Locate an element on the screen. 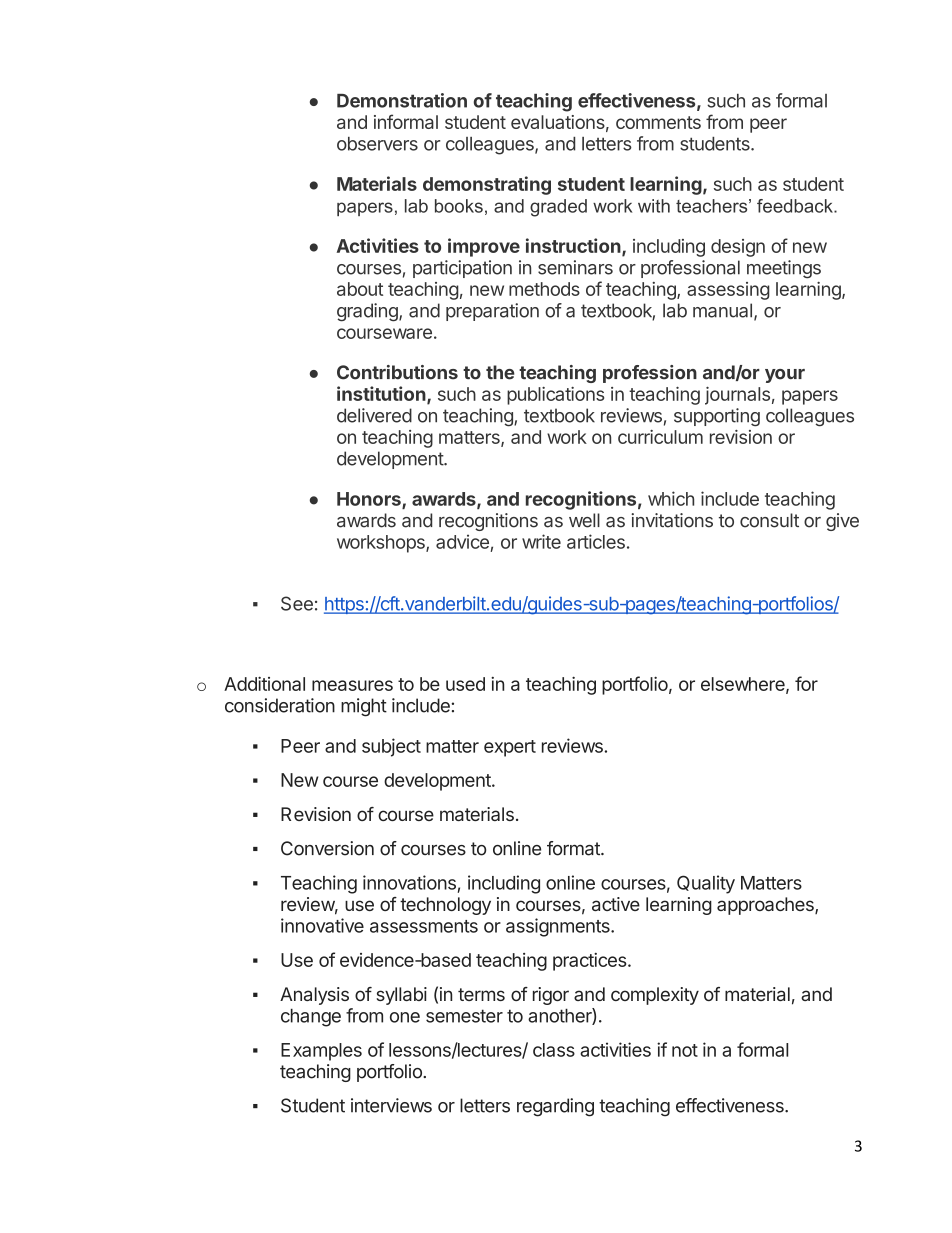 Image resolution: width=952 pixels, height=1233 pixels. assignments is located at coordinates (559, 927).
